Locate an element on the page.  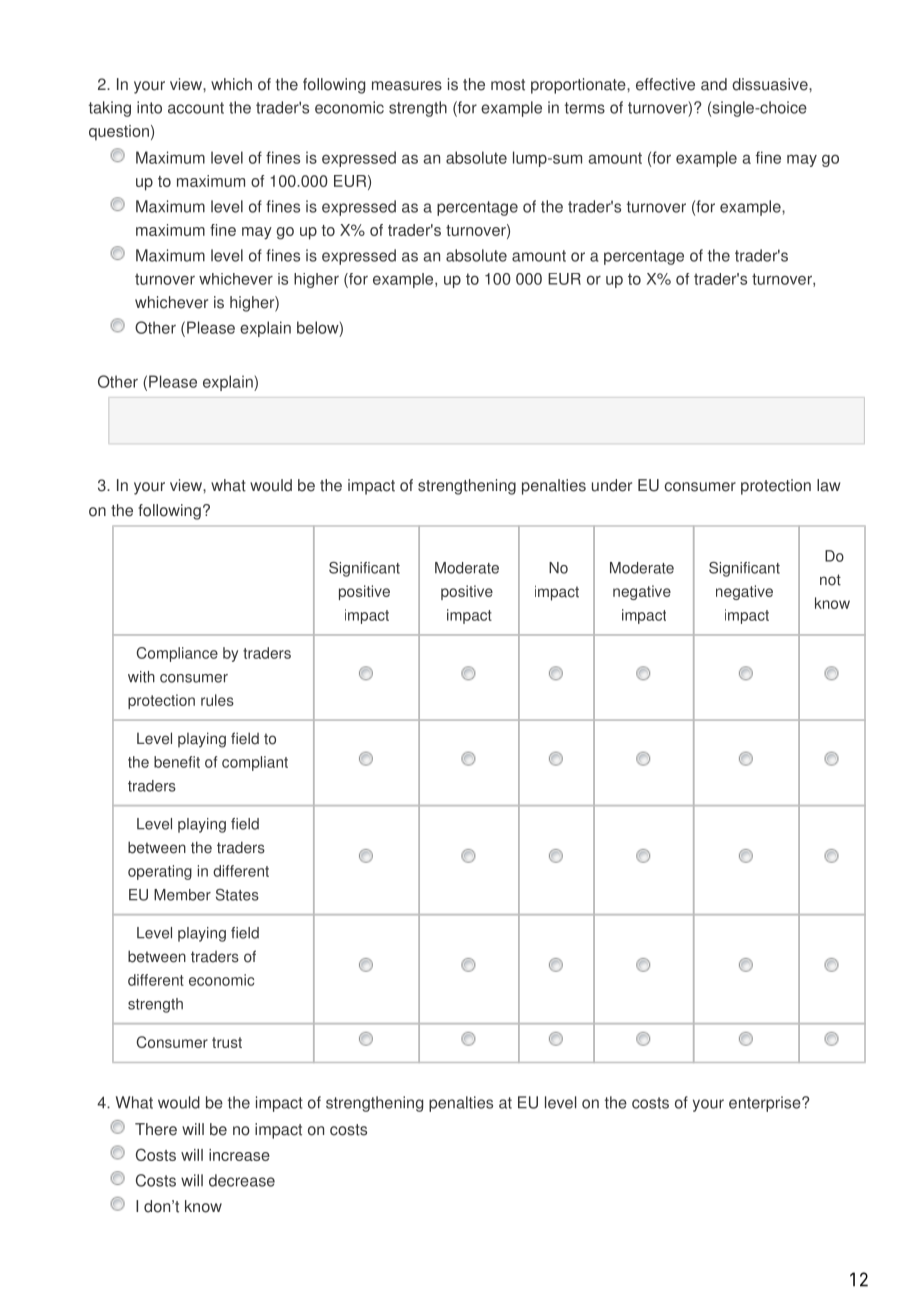
account is located at coordinates (196, 108).
